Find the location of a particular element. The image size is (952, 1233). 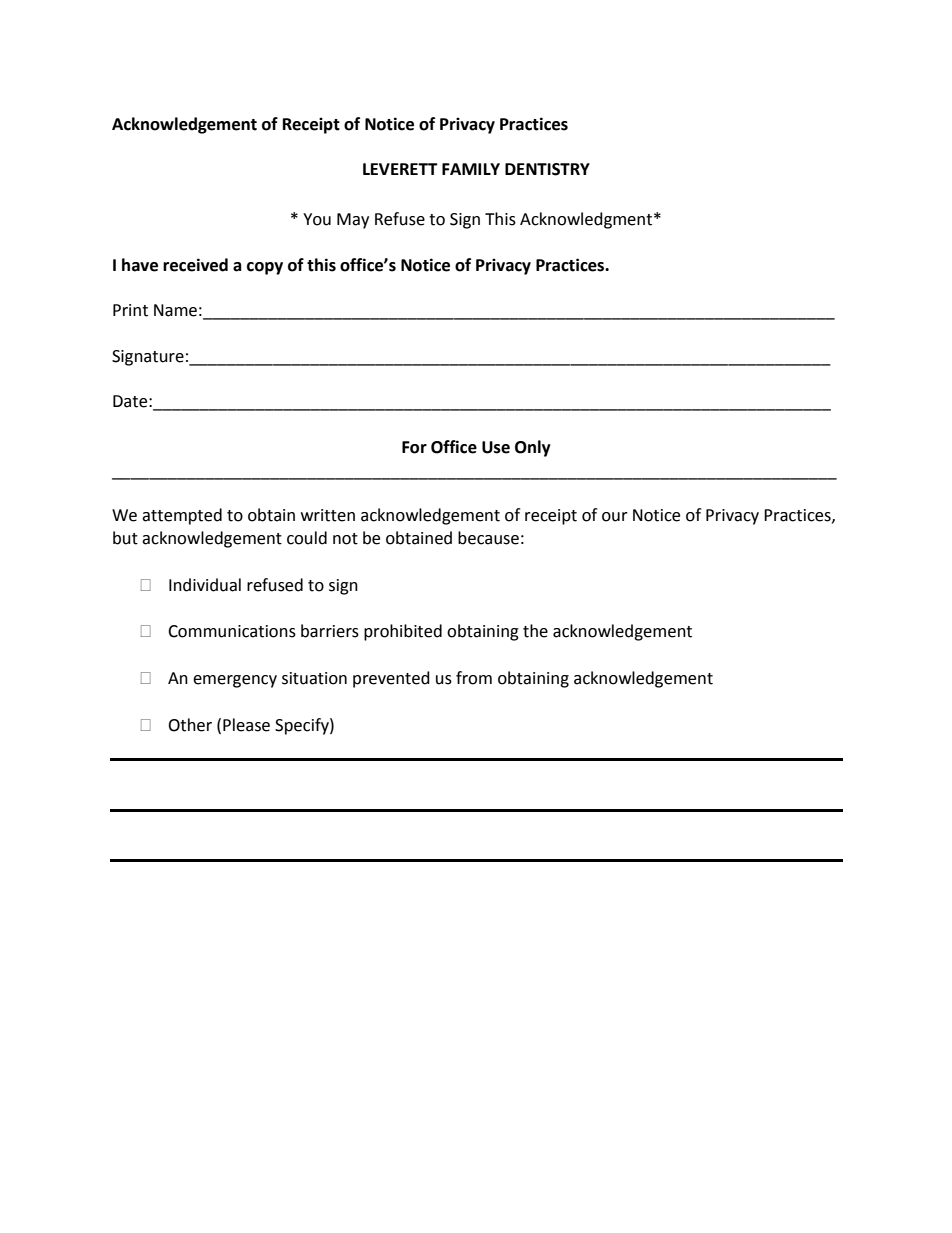

our is located at coordinates (615, 517).
